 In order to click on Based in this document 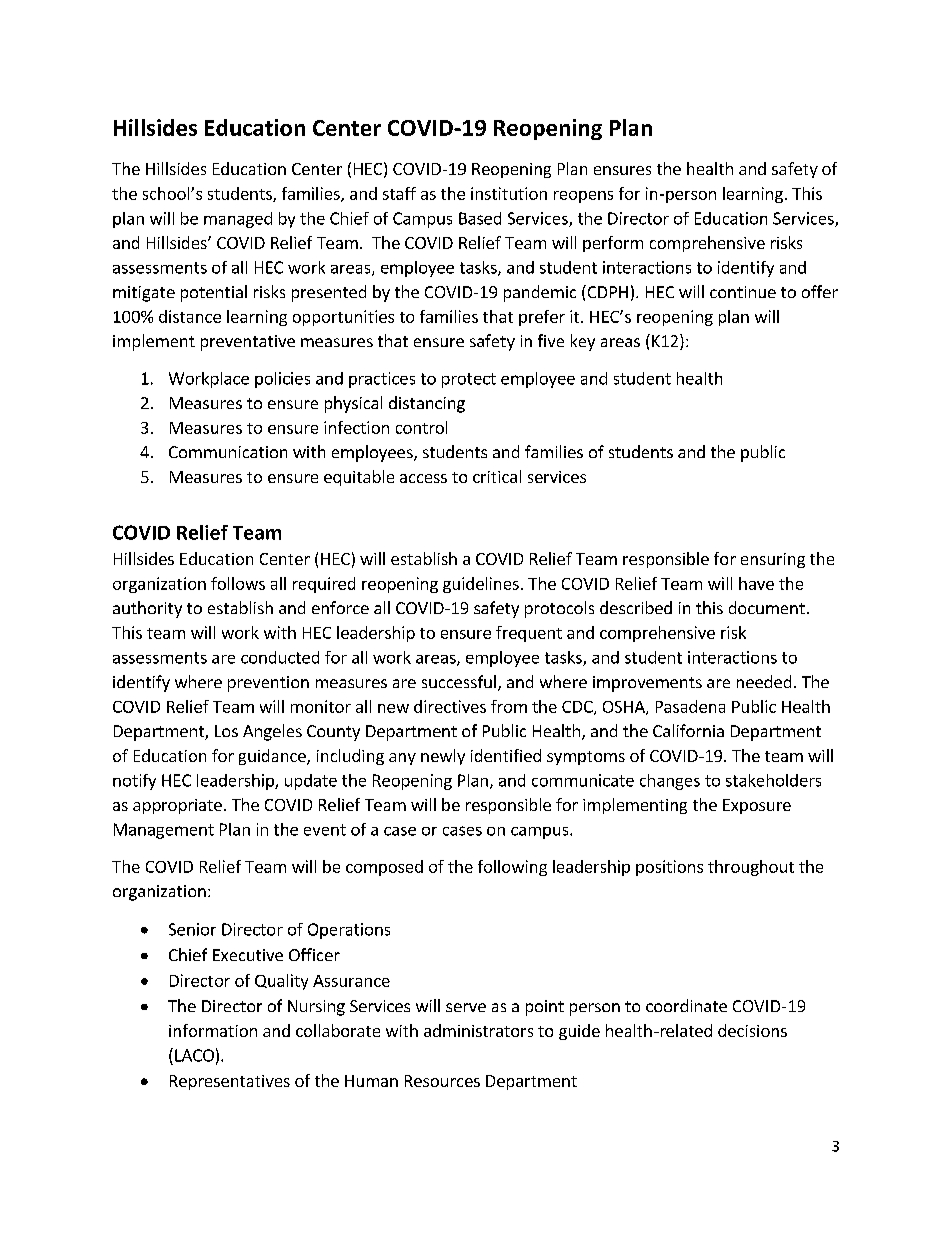, I will do `click(480, 218)`.
